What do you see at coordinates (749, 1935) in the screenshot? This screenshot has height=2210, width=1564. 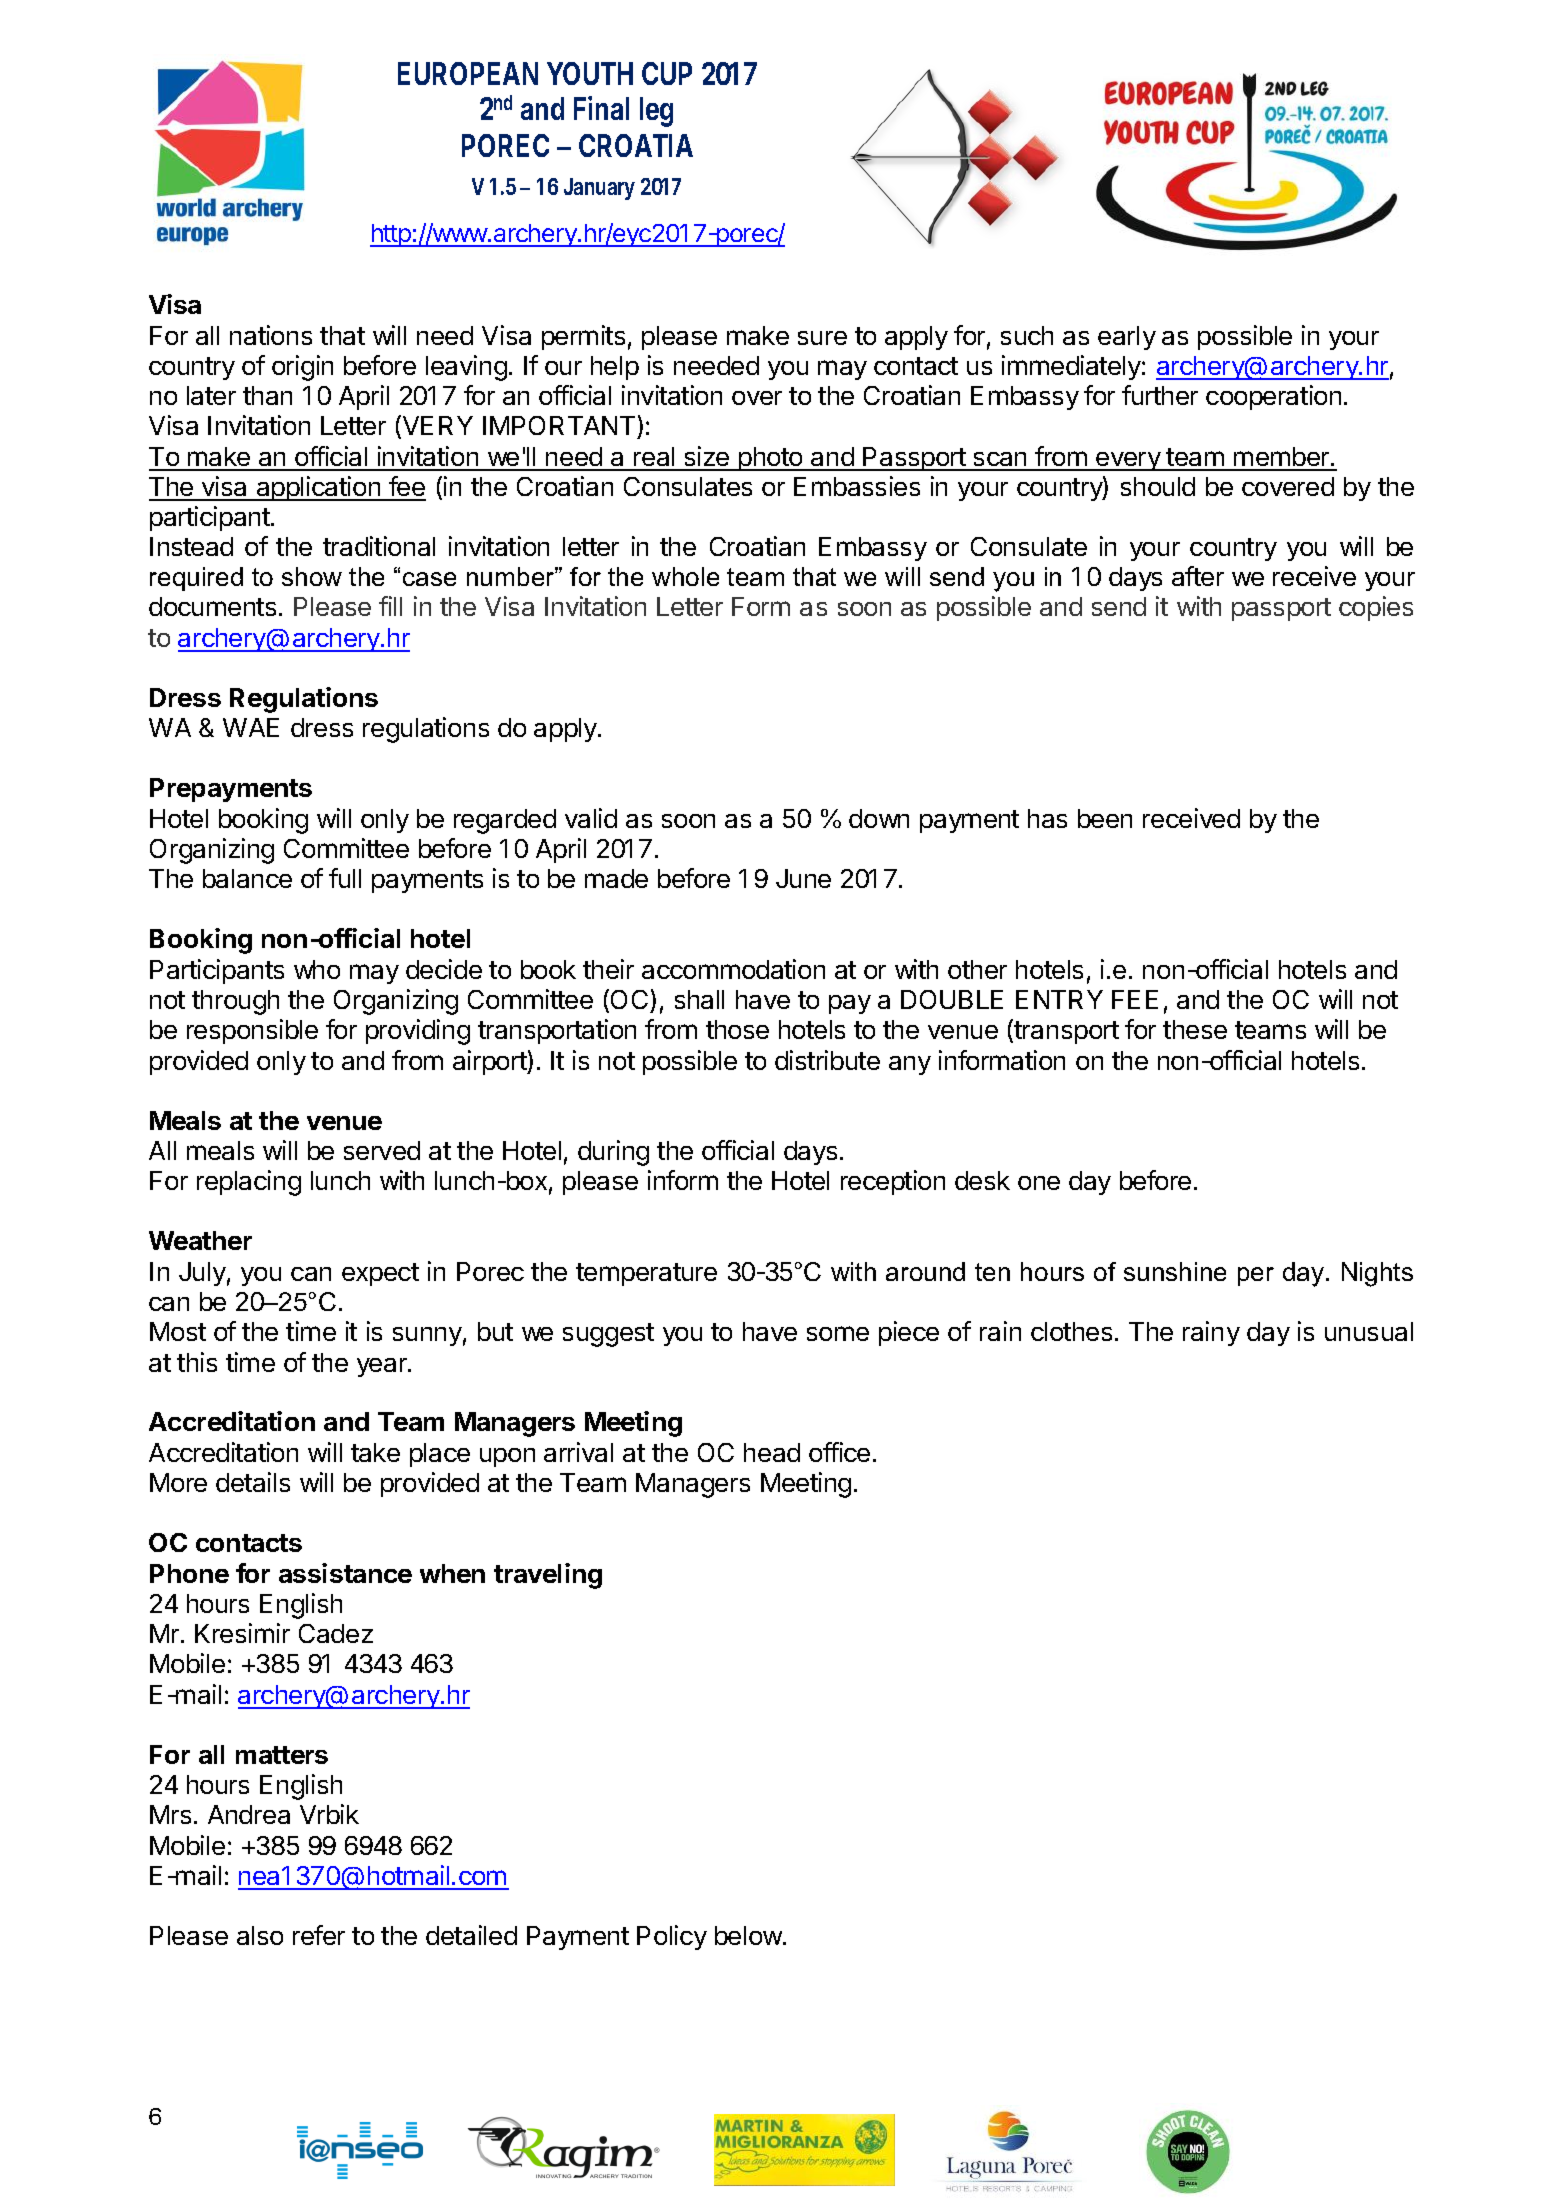 I see `below` at bounding box center [749, 1935].
